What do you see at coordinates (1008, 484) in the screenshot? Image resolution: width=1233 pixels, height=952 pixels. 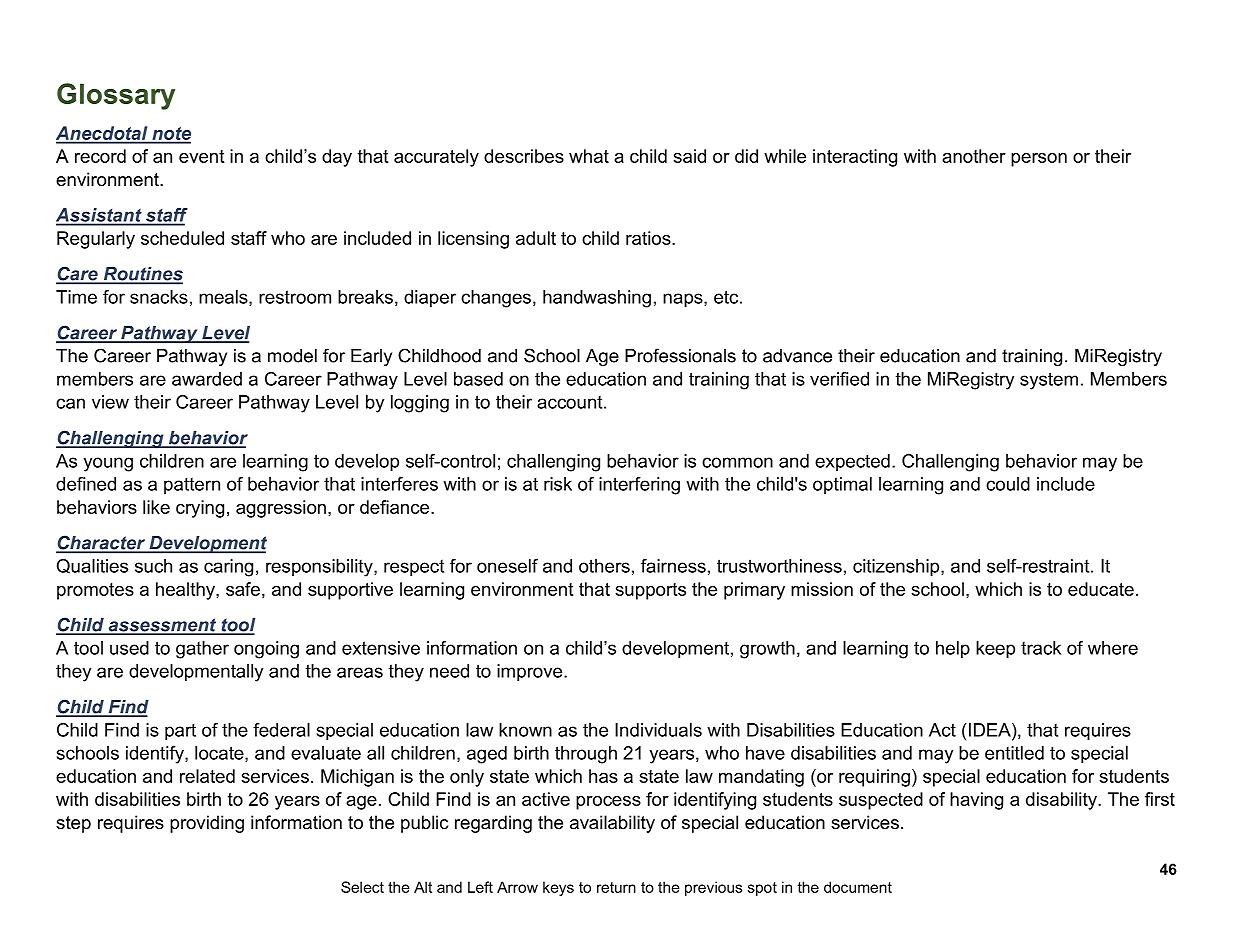 I see `could` at bounding box center [1008, 484].
